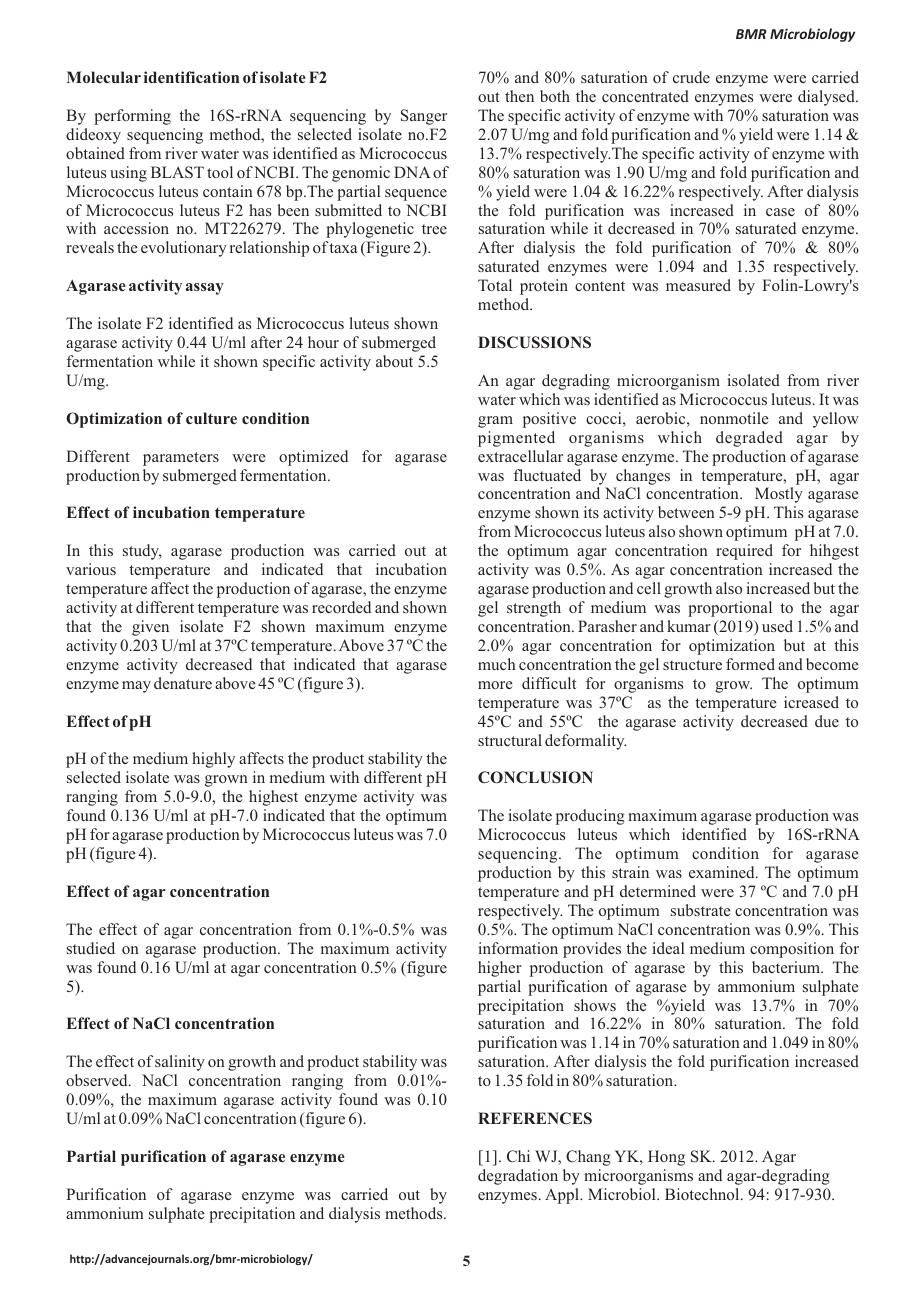 This screenshot has height=1308, width=924. Describe the element at coordinates (394, 361) in the screenshot. I see `about` at that location.
